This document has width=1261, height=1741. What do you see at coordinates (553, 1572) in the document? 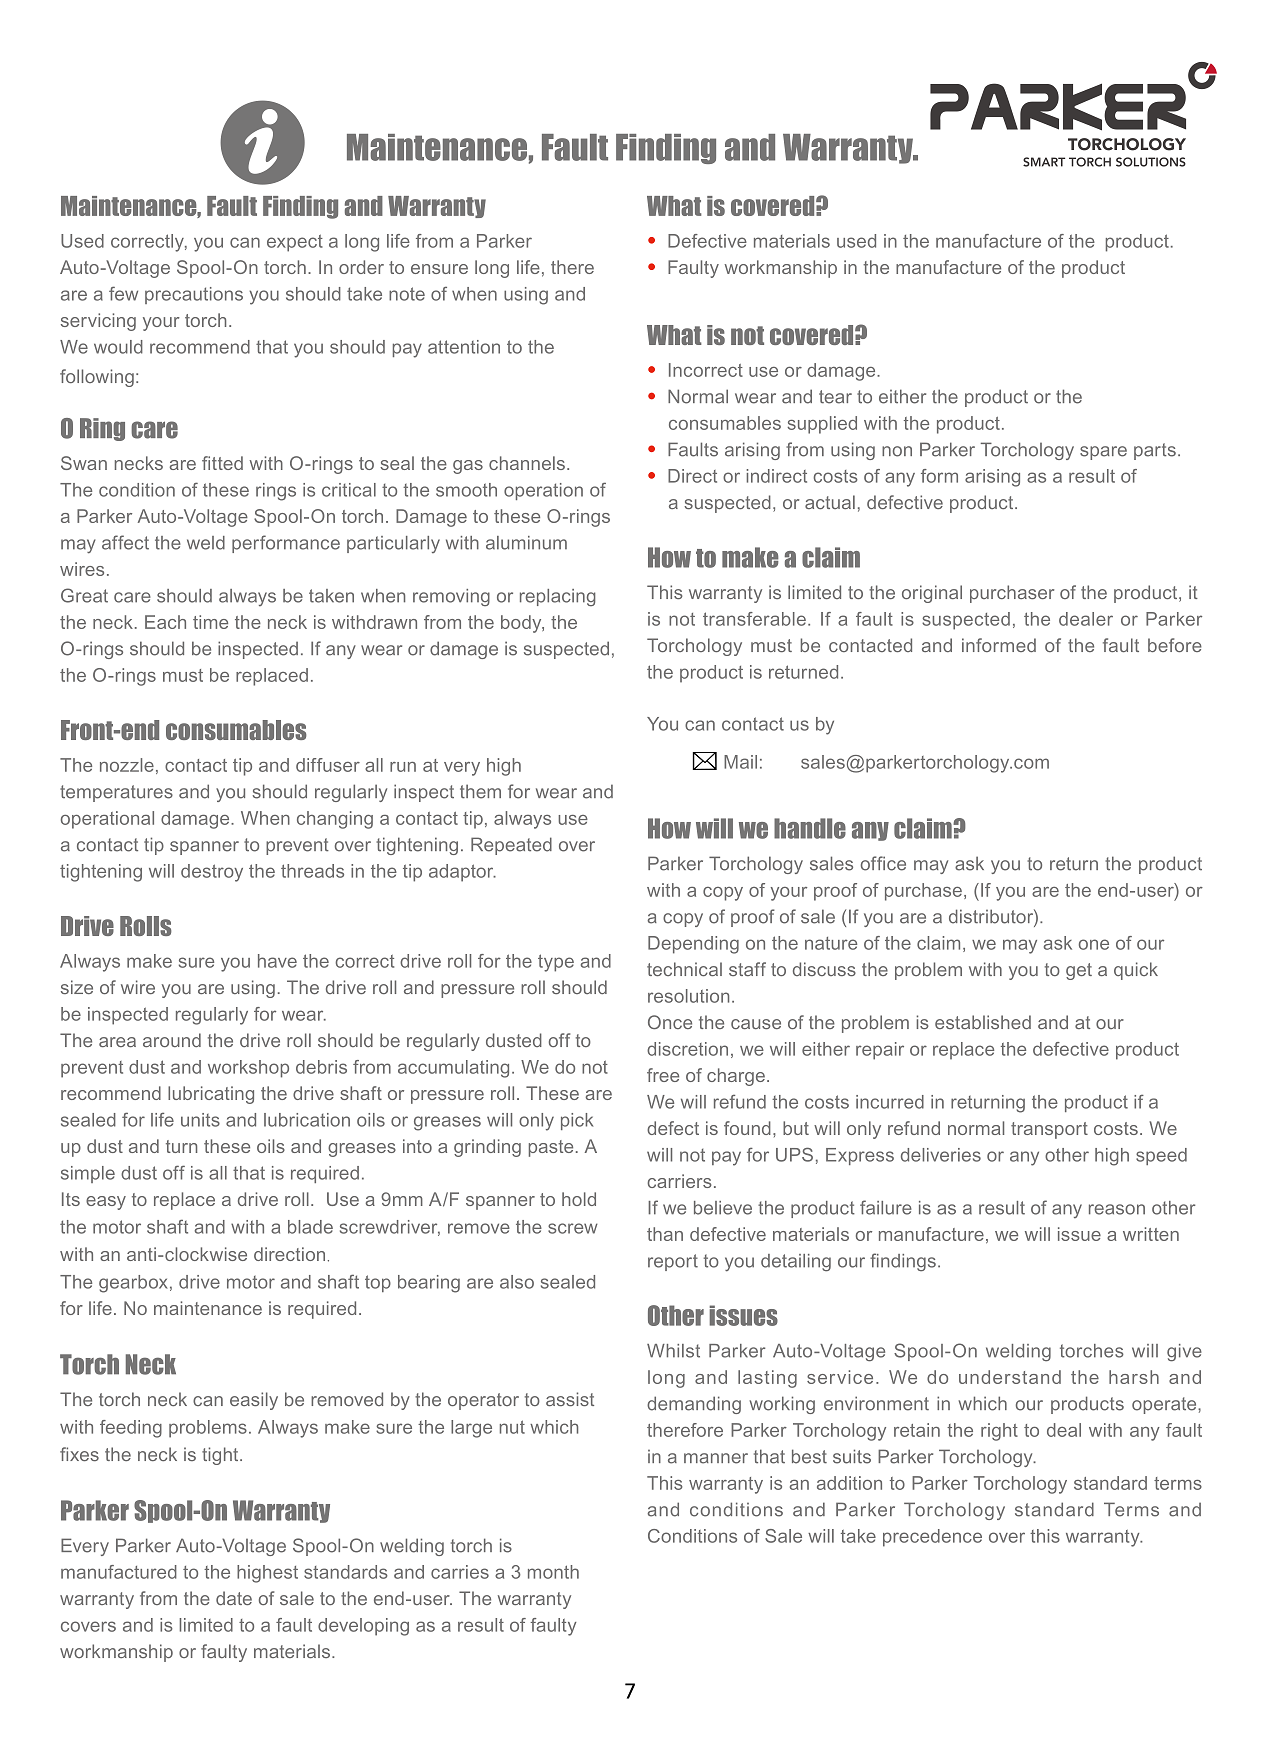
I see `month` at bounding box center [553, 1572].
